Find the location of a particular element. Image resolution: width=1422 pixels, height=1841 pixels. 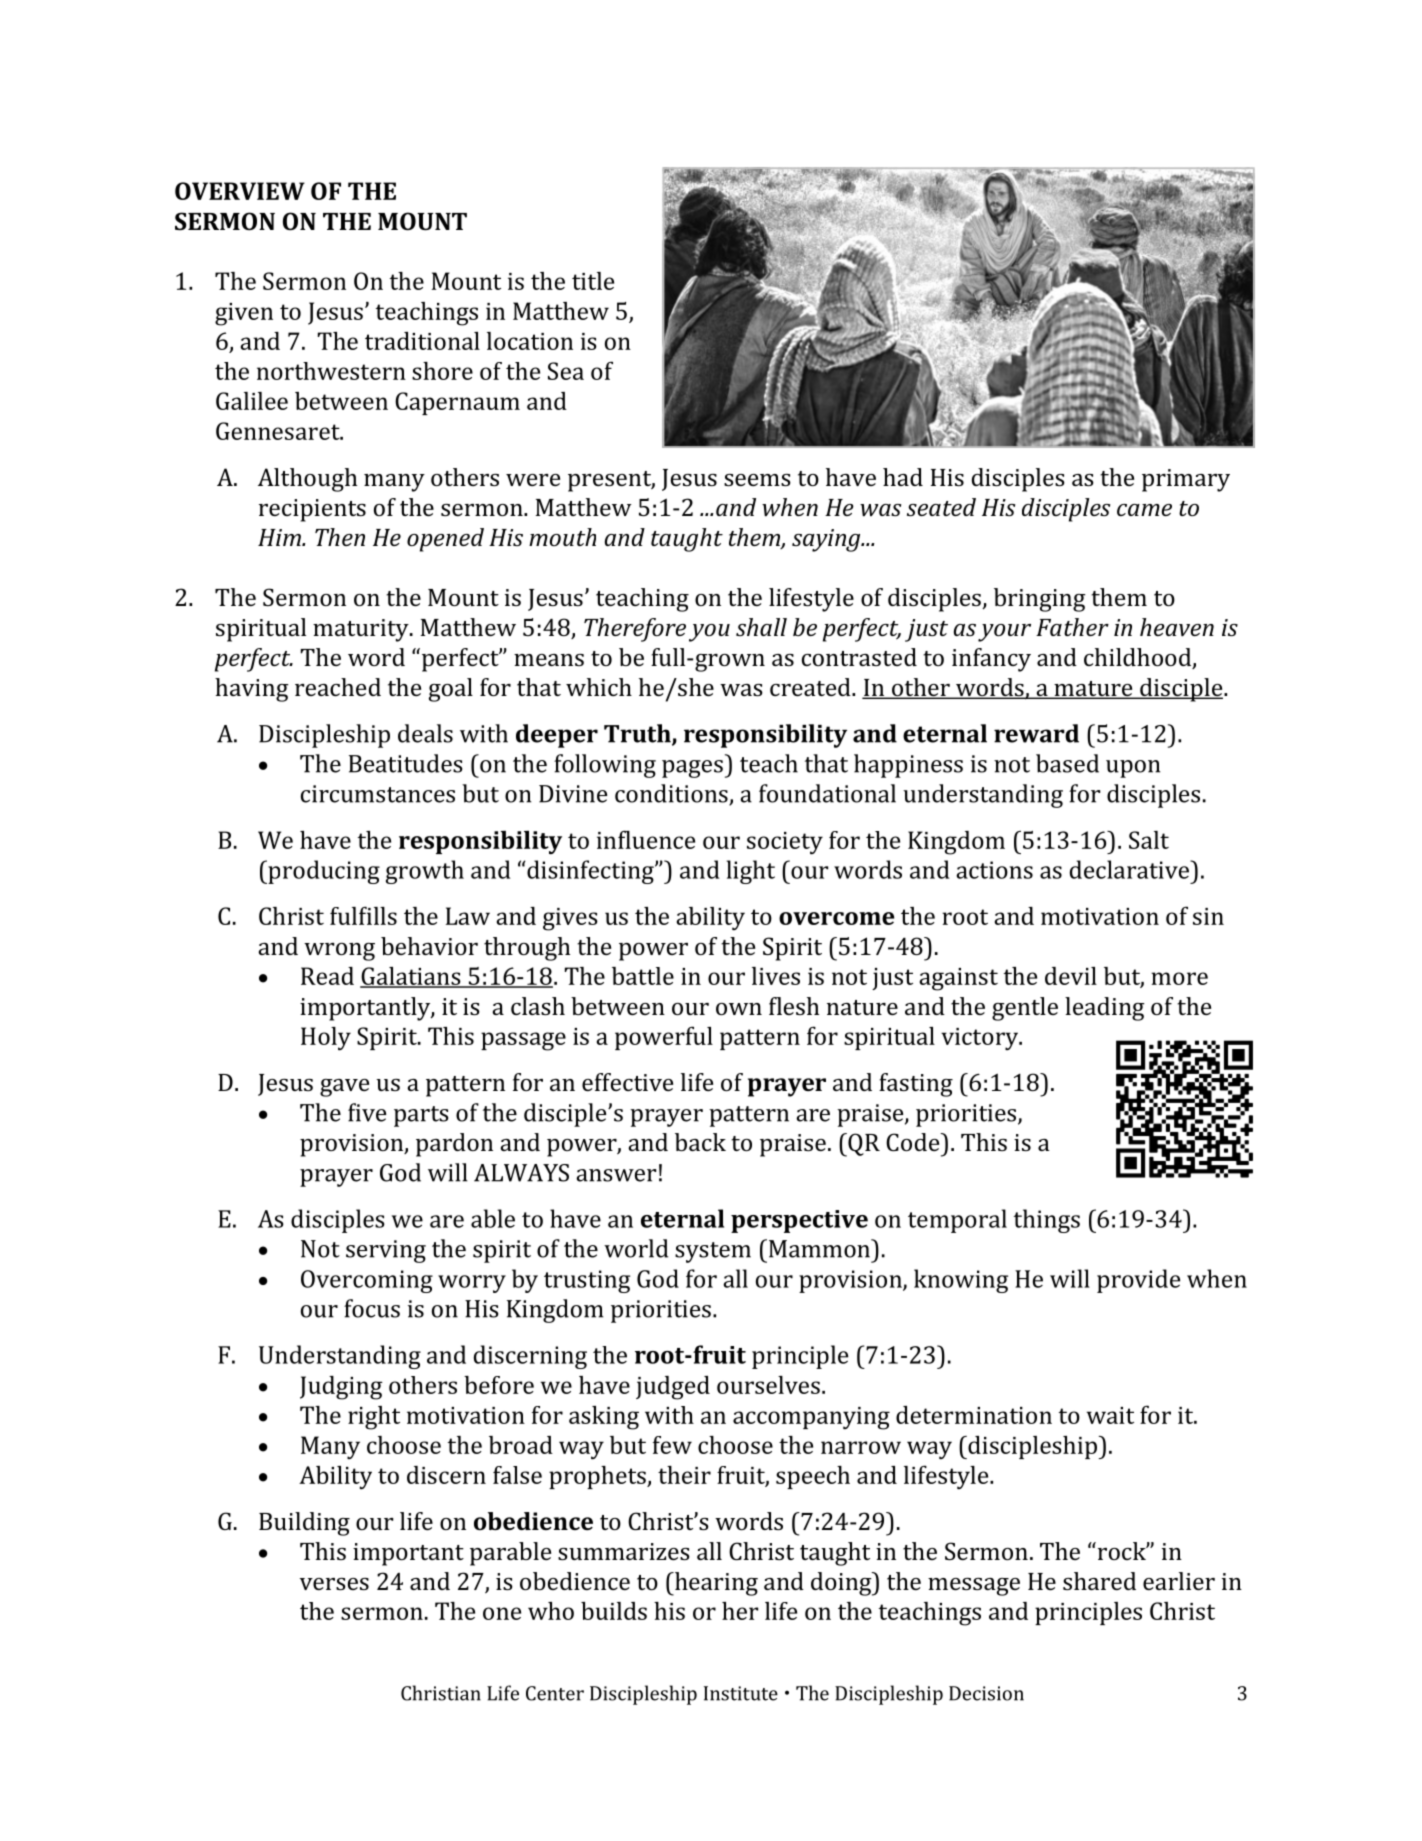

wrong is located at coordinates (339, 951).
